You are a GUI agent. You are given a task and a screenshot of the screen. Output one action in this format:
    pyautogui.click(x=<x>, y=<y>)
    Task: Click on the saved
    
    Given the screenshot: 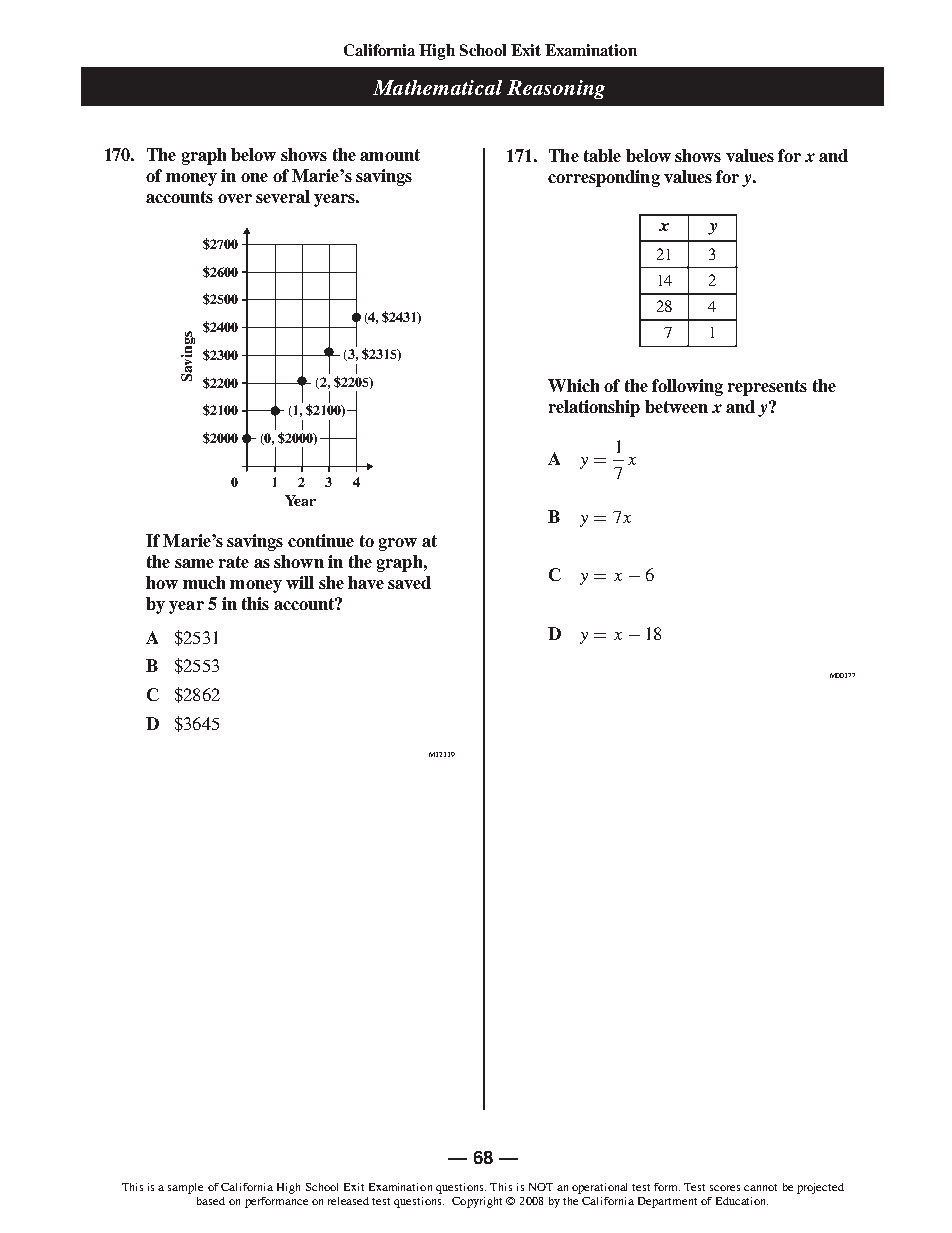 What is the action you would take?
    pyautogui.click(x=409, y=582)
